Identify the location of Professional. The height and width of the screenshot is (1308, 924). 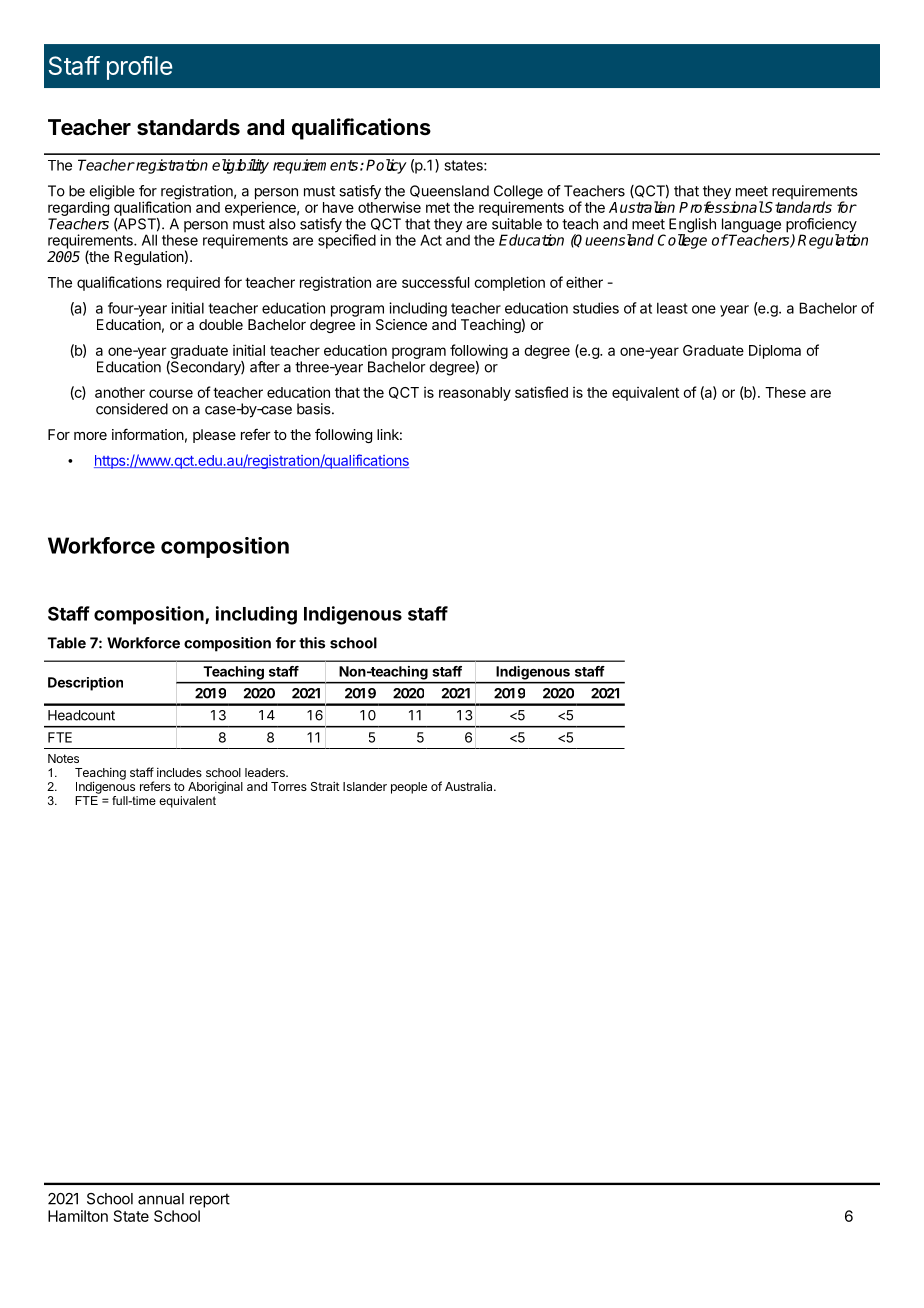
(721, 207).
